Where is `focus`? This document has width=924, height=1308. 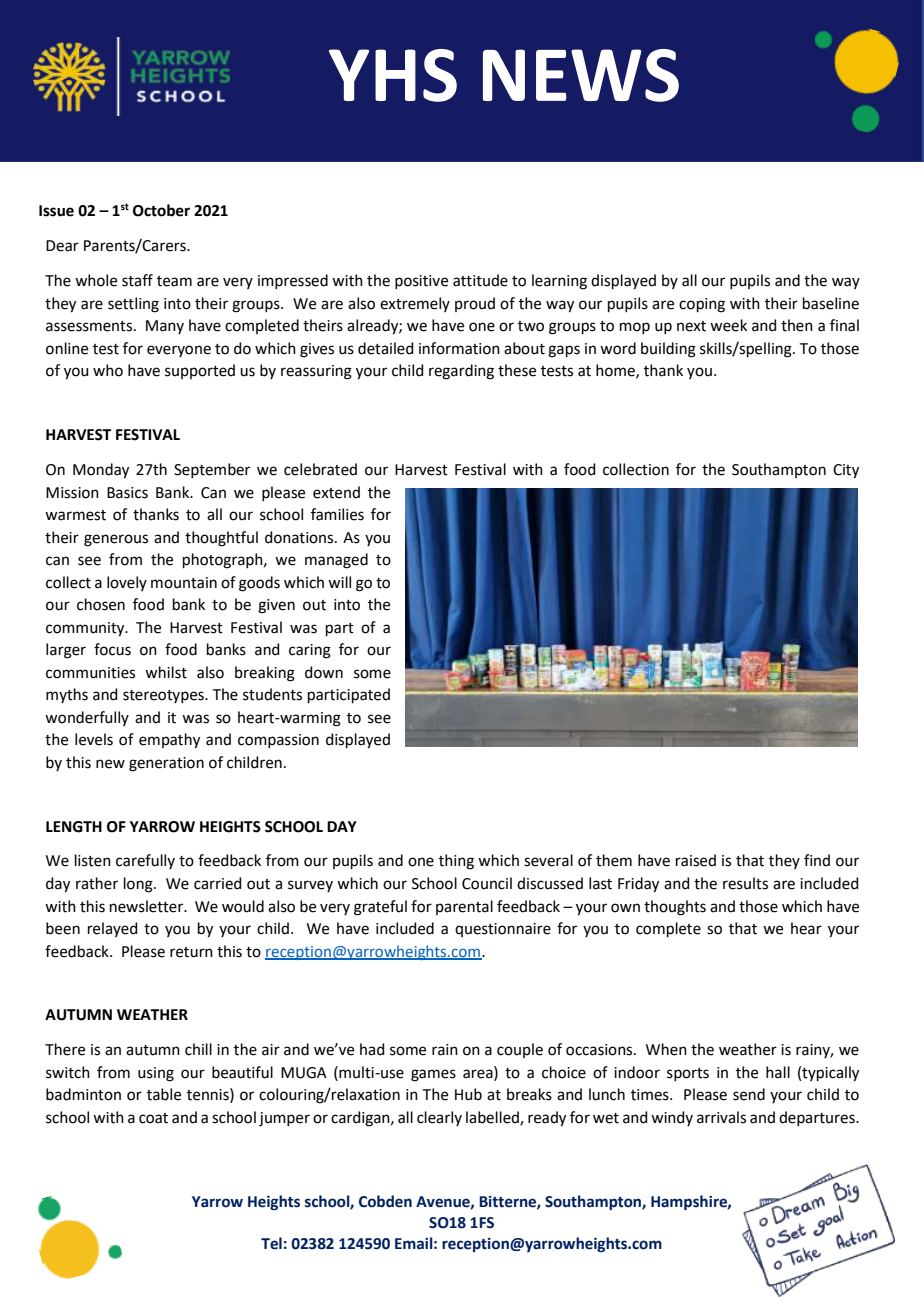 focus is located at coordinates (112, 649).
